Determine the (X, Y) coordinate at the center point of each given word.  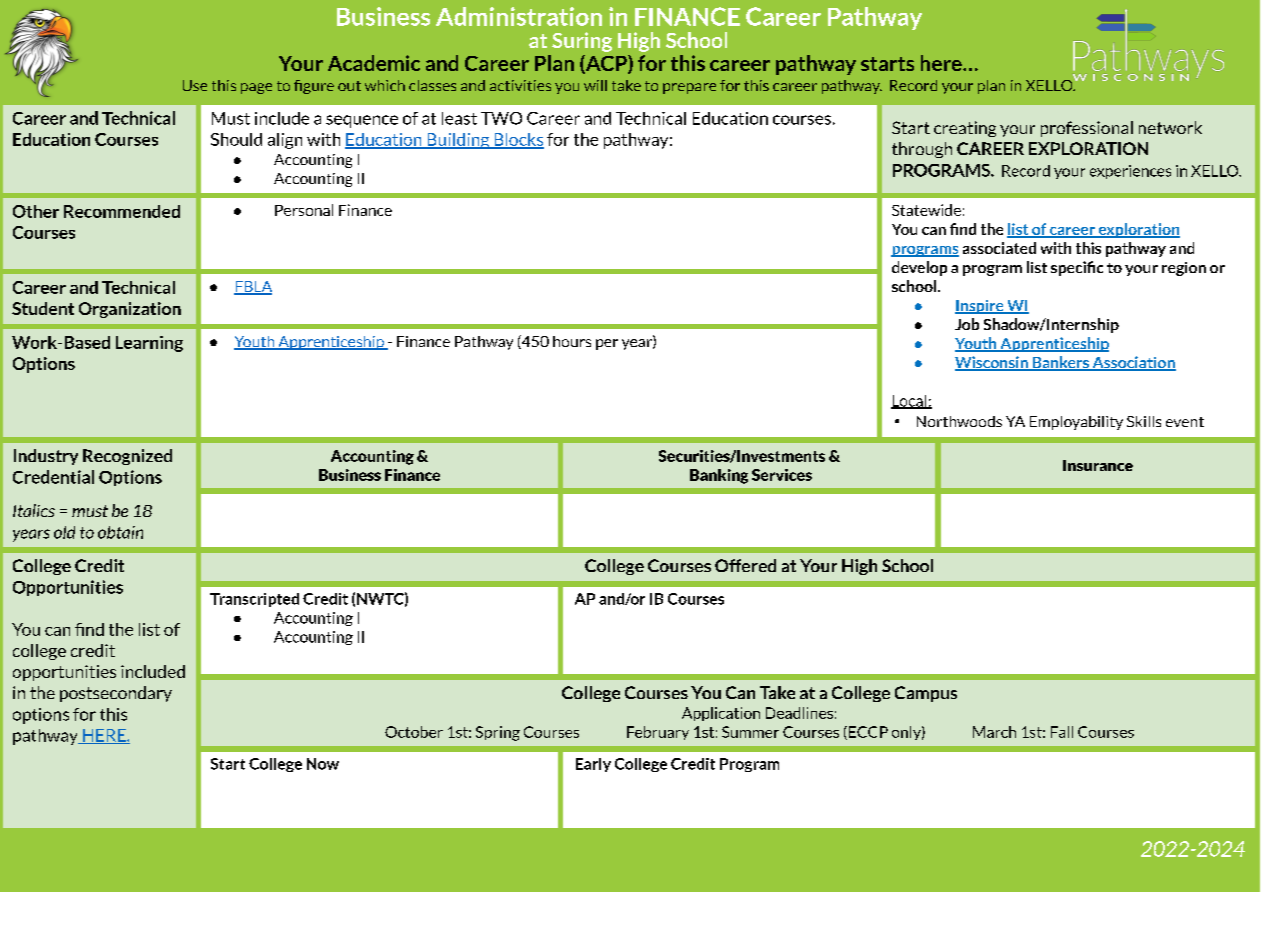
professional (1087, 129)
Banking (719, 476)
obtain (120, 532)
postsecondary (116, 694)
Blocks (518, 140)
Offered (745, 565)
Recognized (127, 457)
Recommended (122, 211)
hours (572, 341)
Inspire (980, 307)
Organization (130, 310)
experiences (1130, 172)
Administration (519, 16)
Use (195, 85)
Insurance (1098, 465)
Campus (926, 694)
